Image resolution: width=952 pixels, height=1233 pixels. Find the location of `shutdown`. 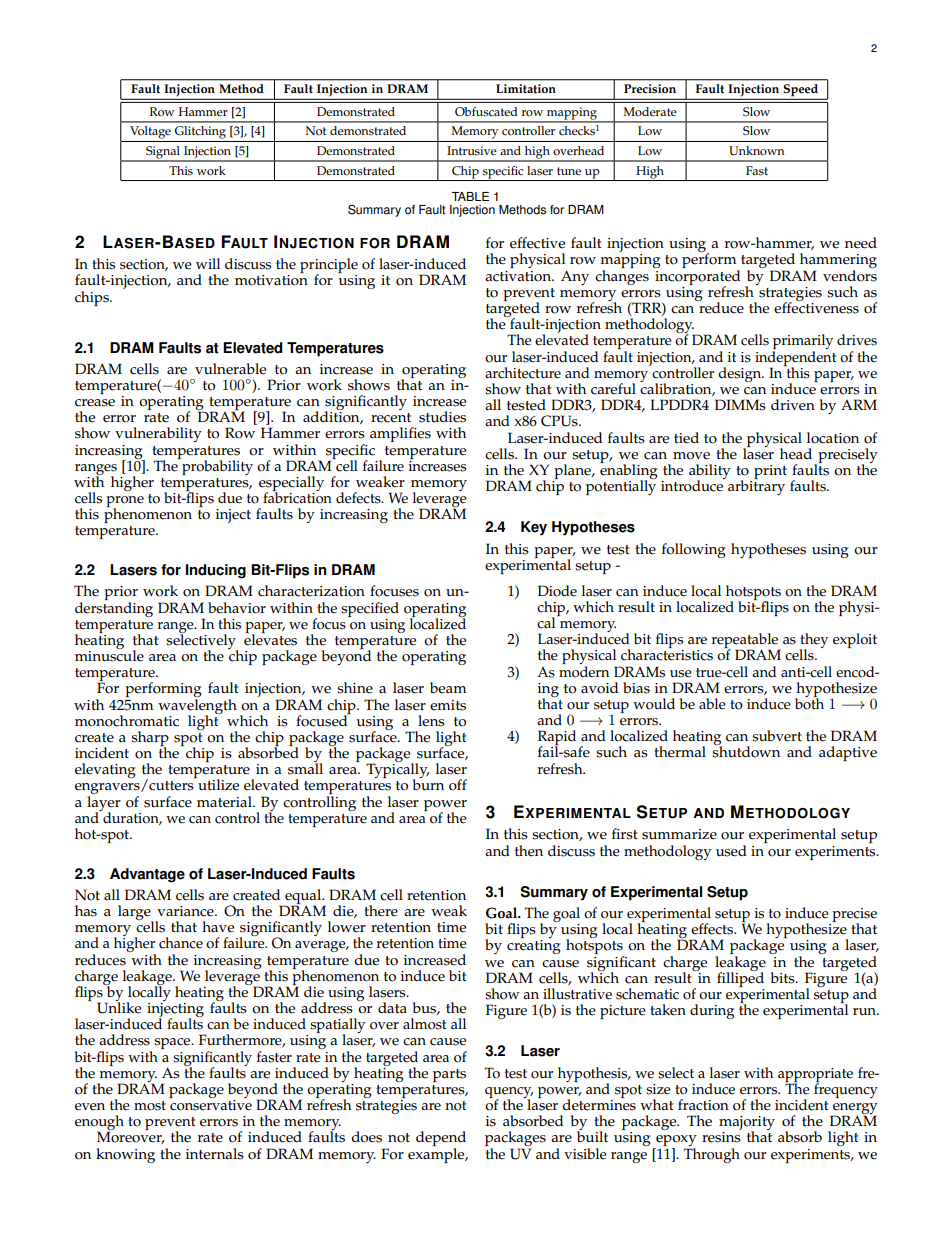

shutdown is located at coordinates (746, 751).
